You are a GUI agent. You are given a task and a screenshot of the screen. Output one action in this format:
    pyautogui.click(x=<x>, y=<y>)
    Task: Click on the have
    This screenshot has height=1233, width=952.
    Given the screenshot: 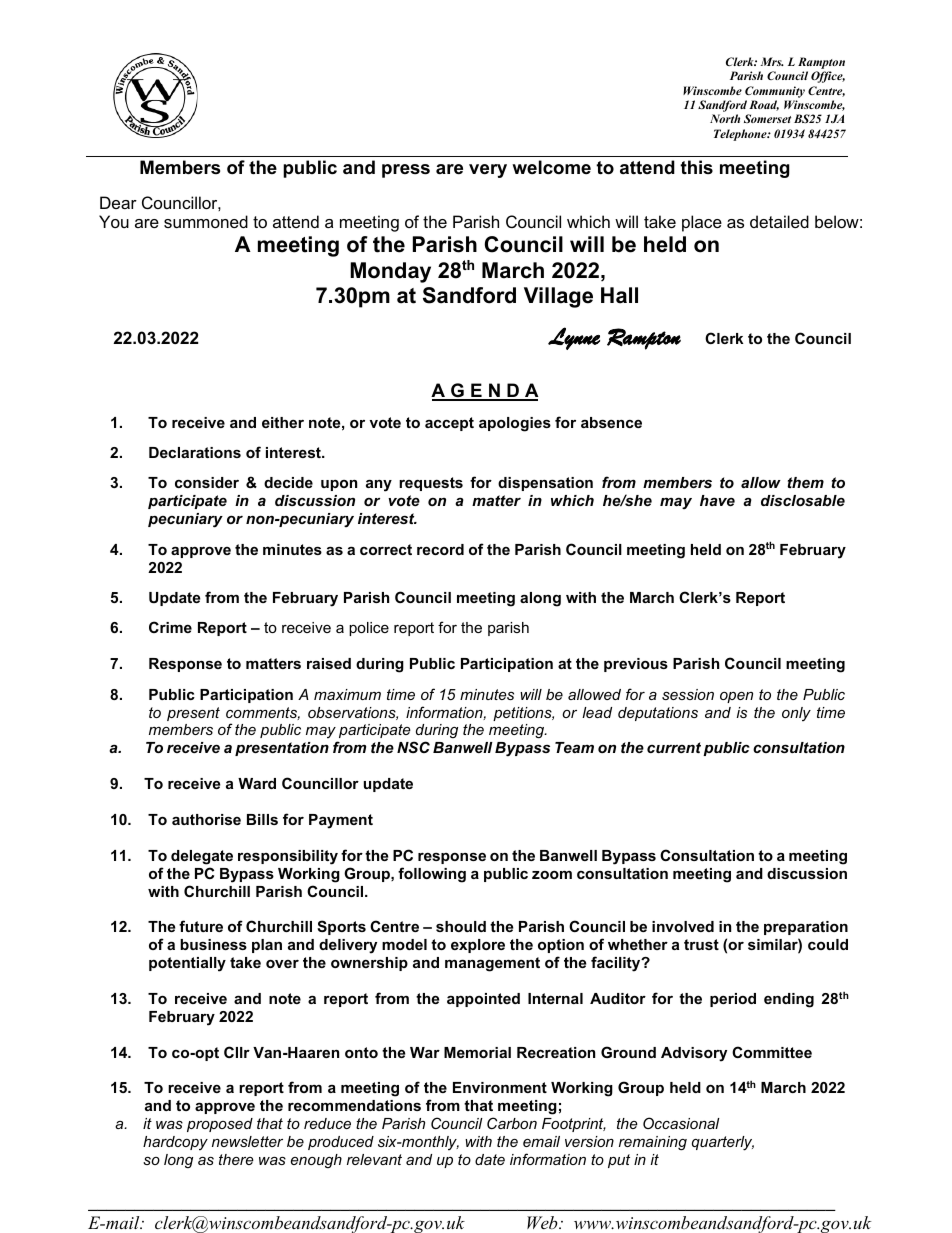 What is the action you would take?
    pyautogui.click(x=717, y=500)
